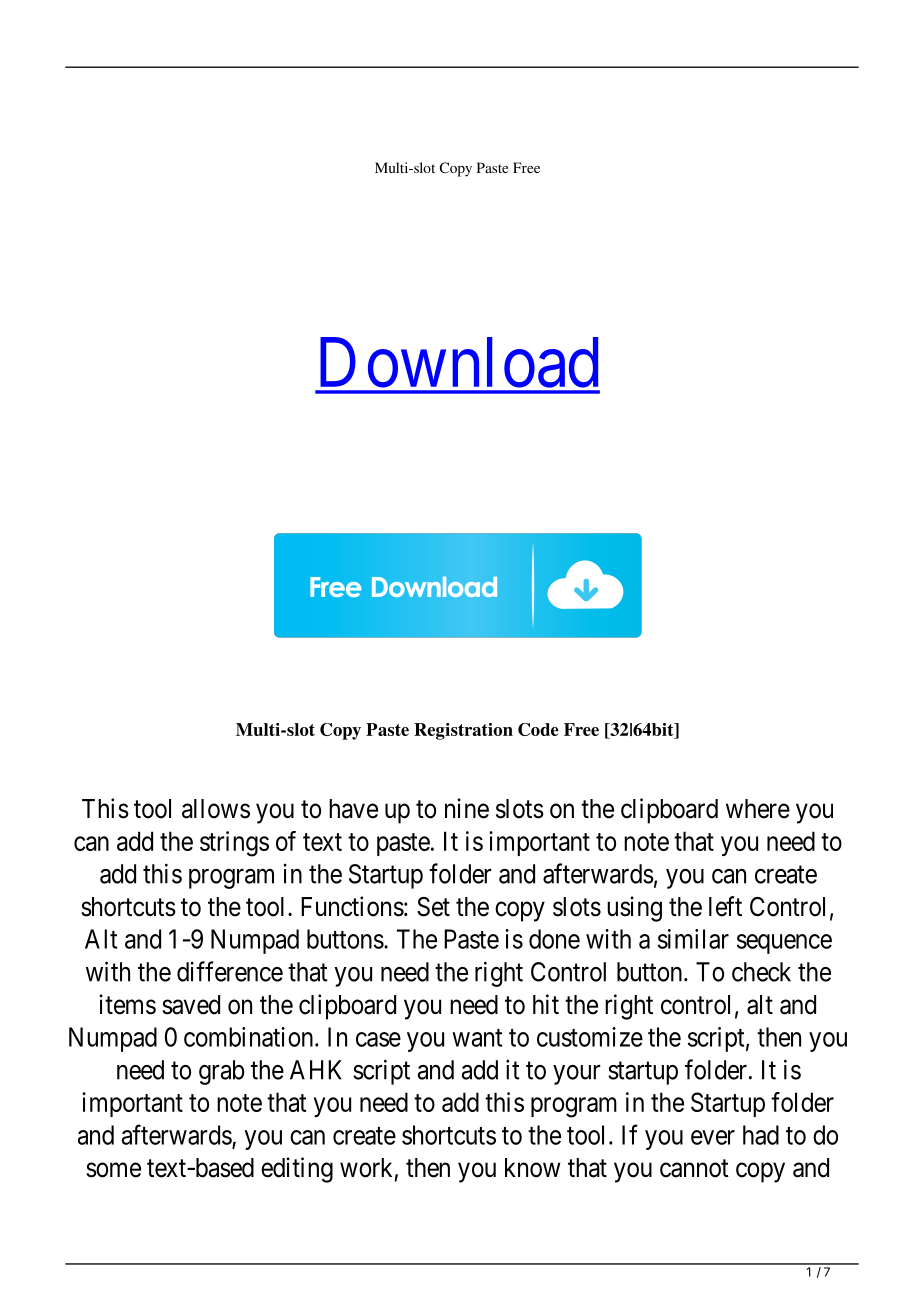 The image size is (924, 1308). Describe the element at coordinates (725, 906) in the screenshot. I see `left` at that location.
